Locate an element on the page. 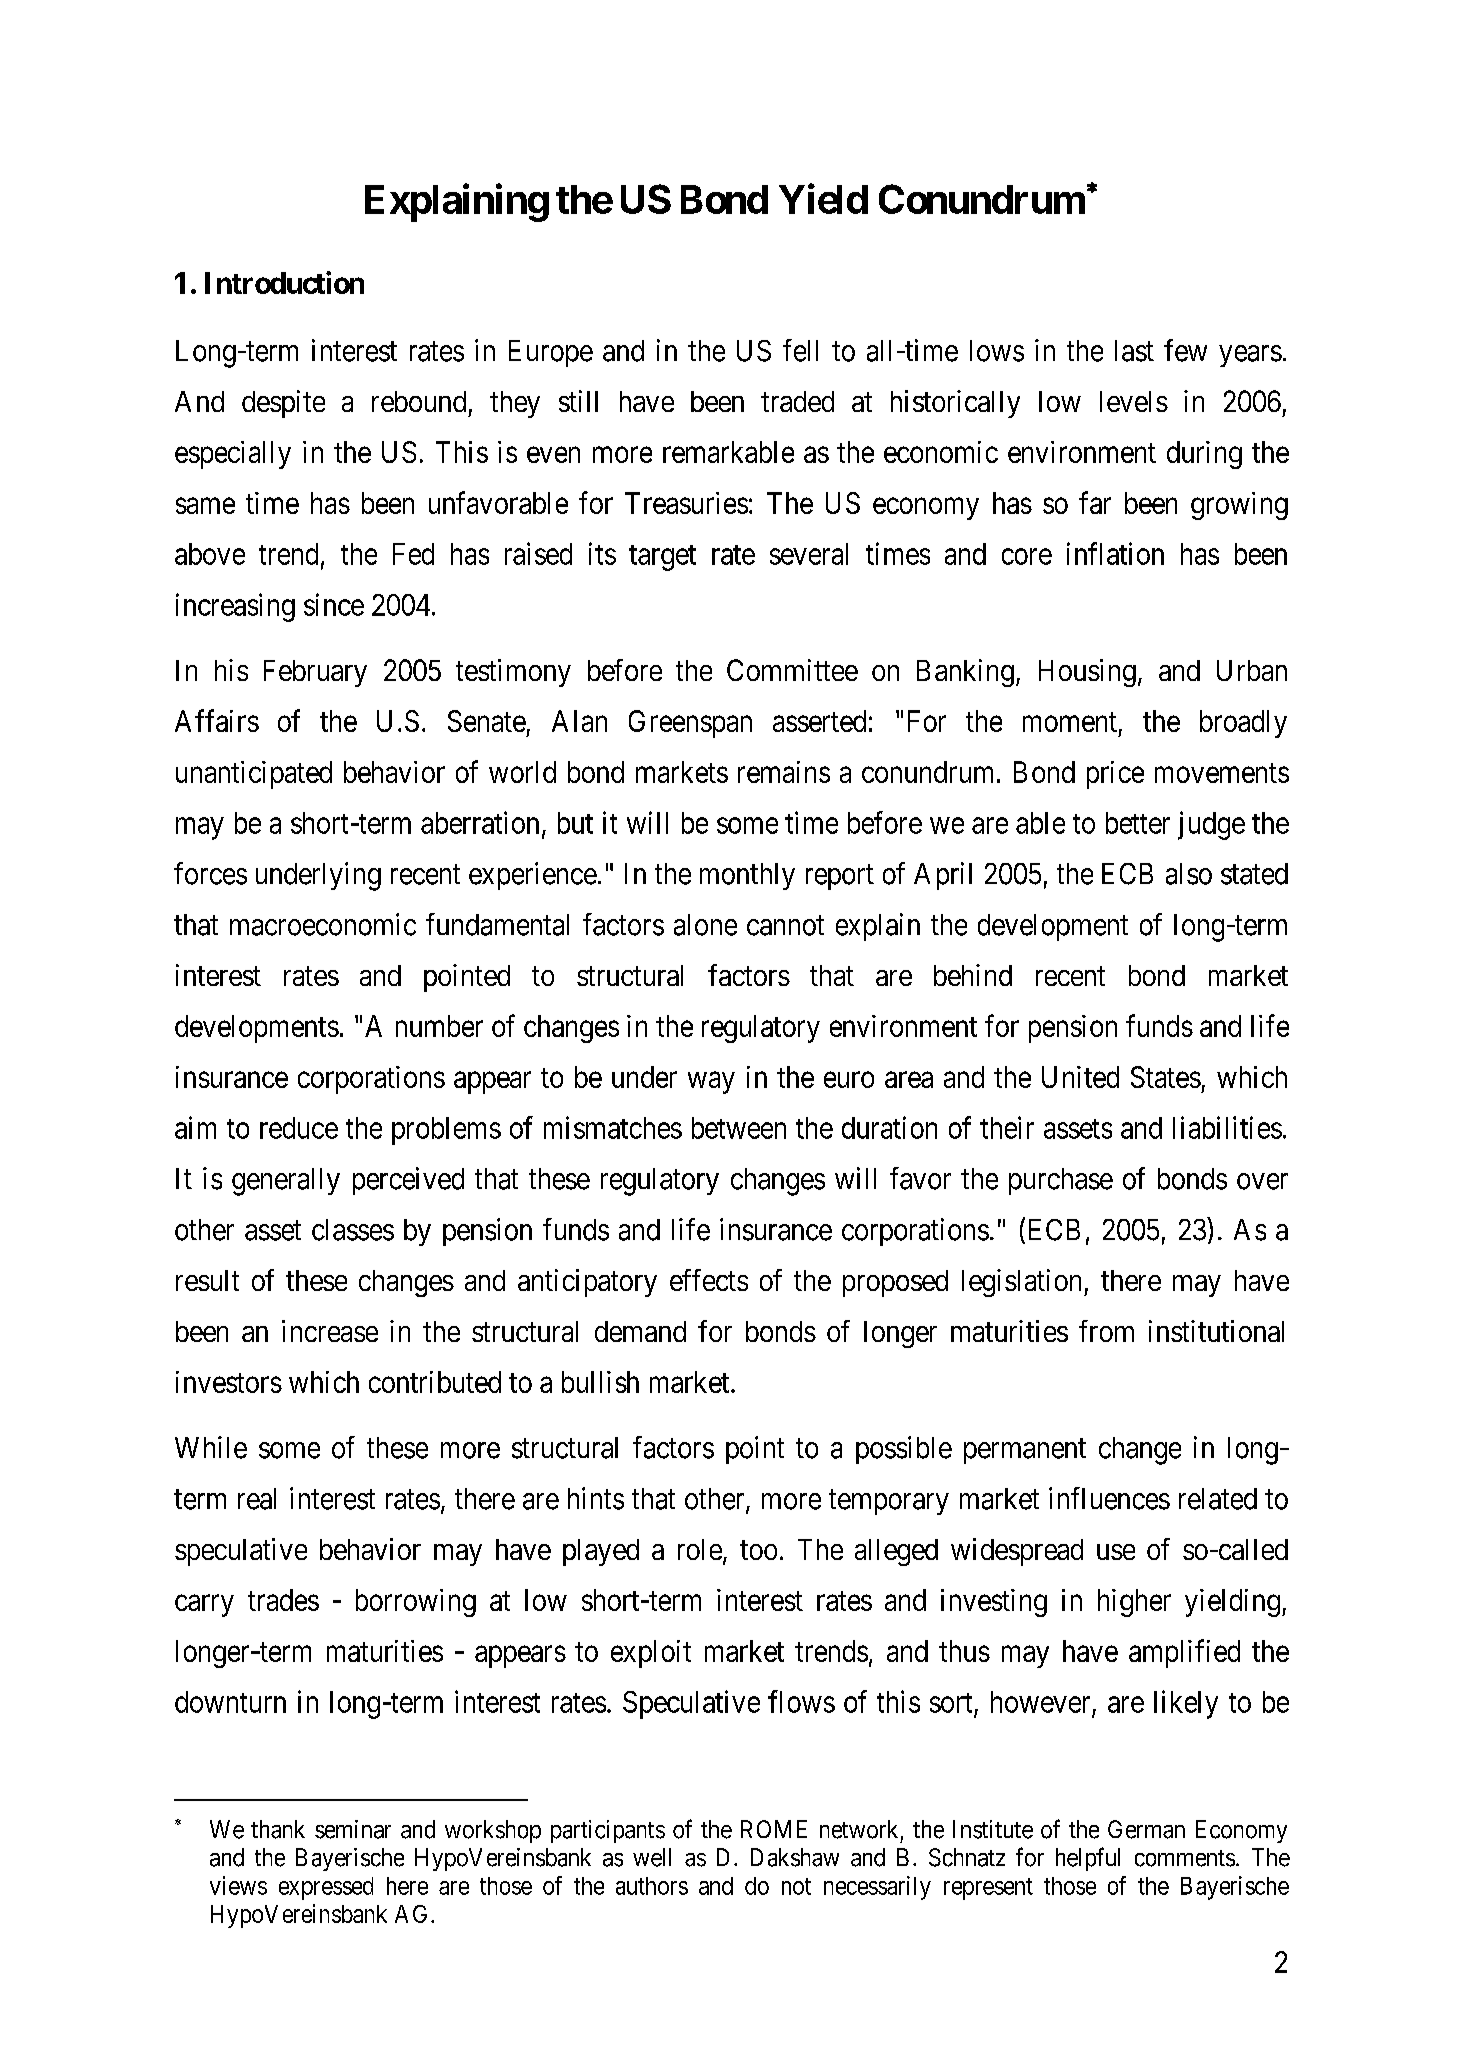  number is located at coordinates (439, 1026).
